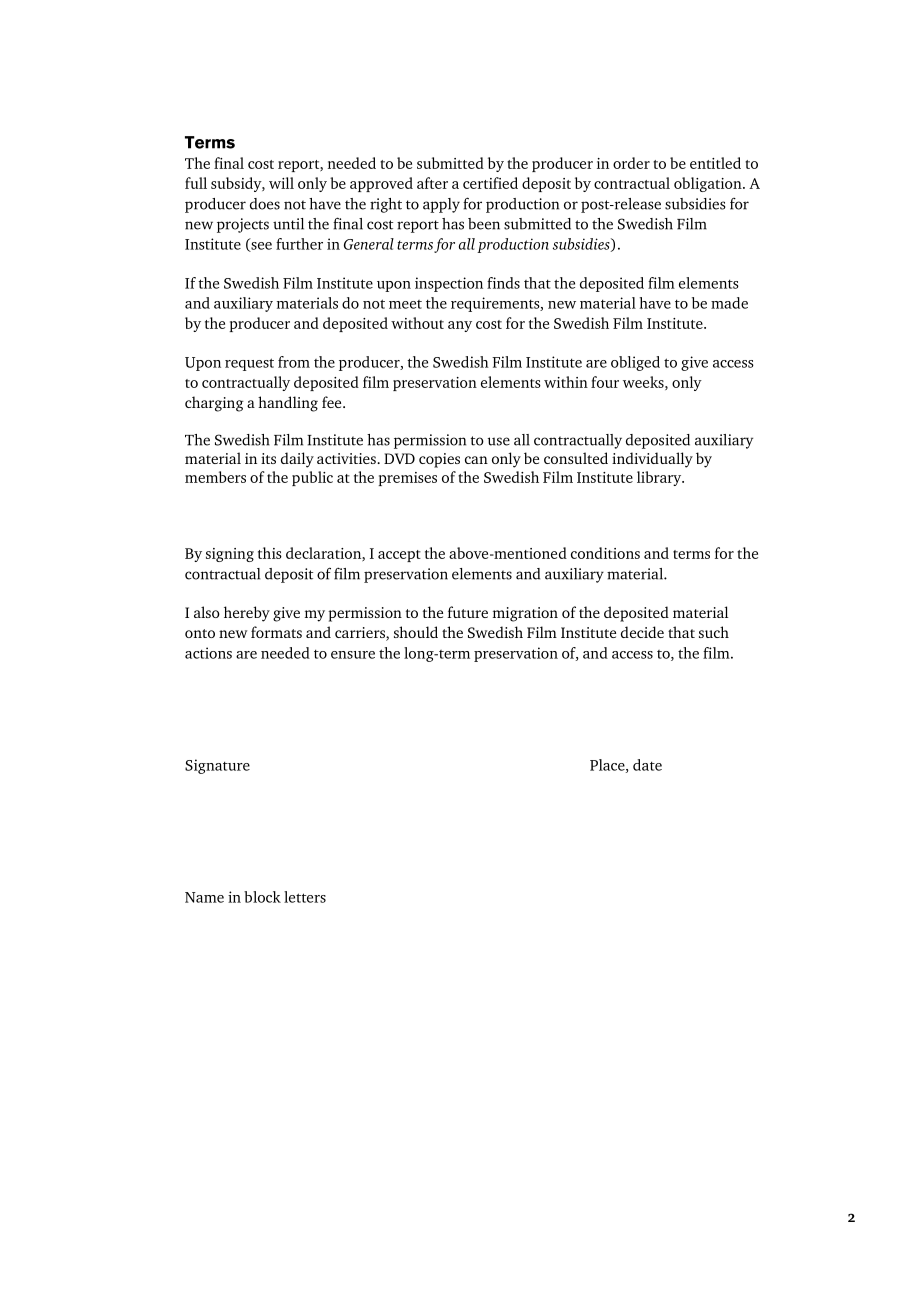  I want to click on obligation, so click(709, 184).
